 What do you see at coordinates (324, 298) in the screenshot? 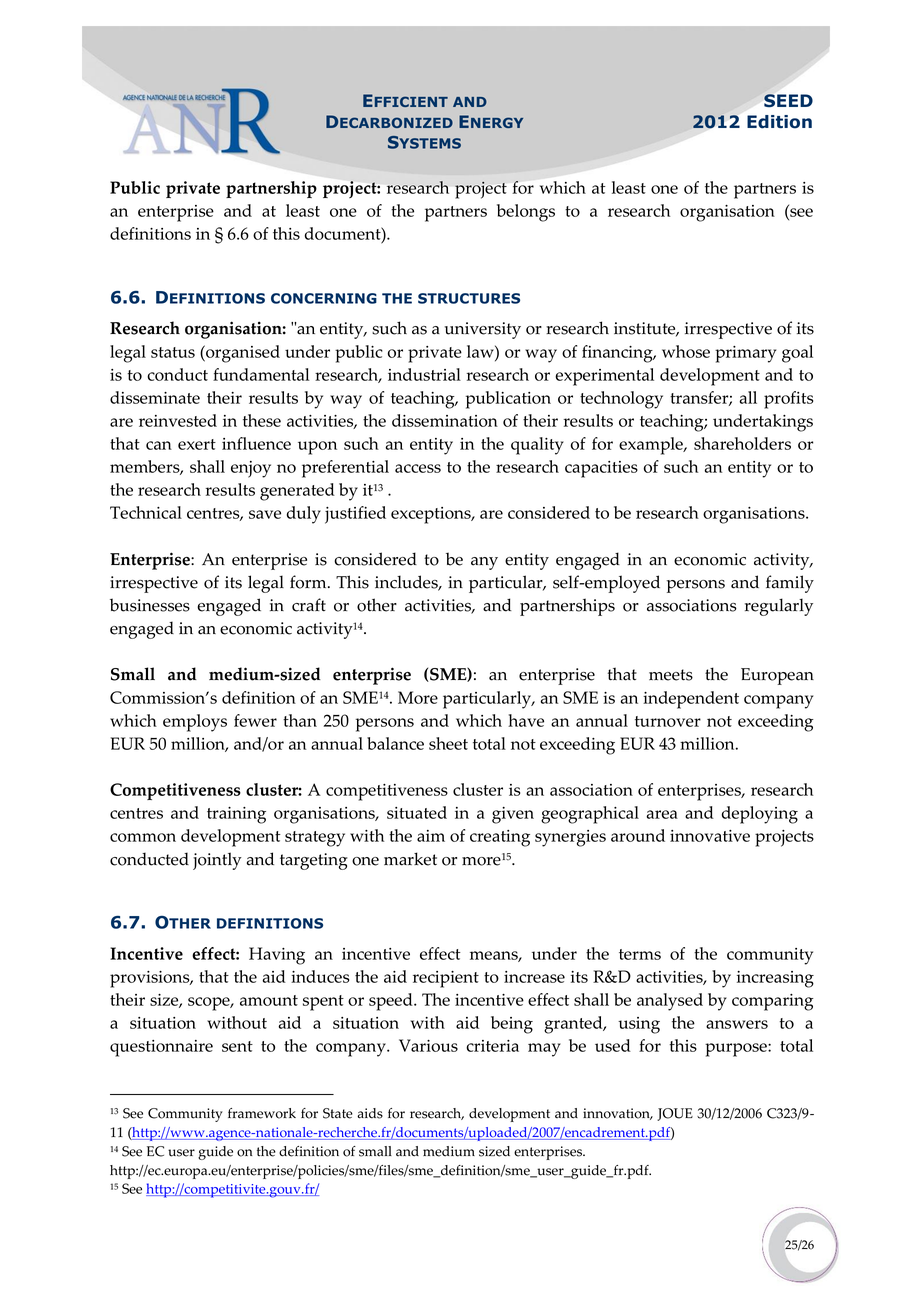
I see `CONCERNING` at bounding box center [324, 298].
